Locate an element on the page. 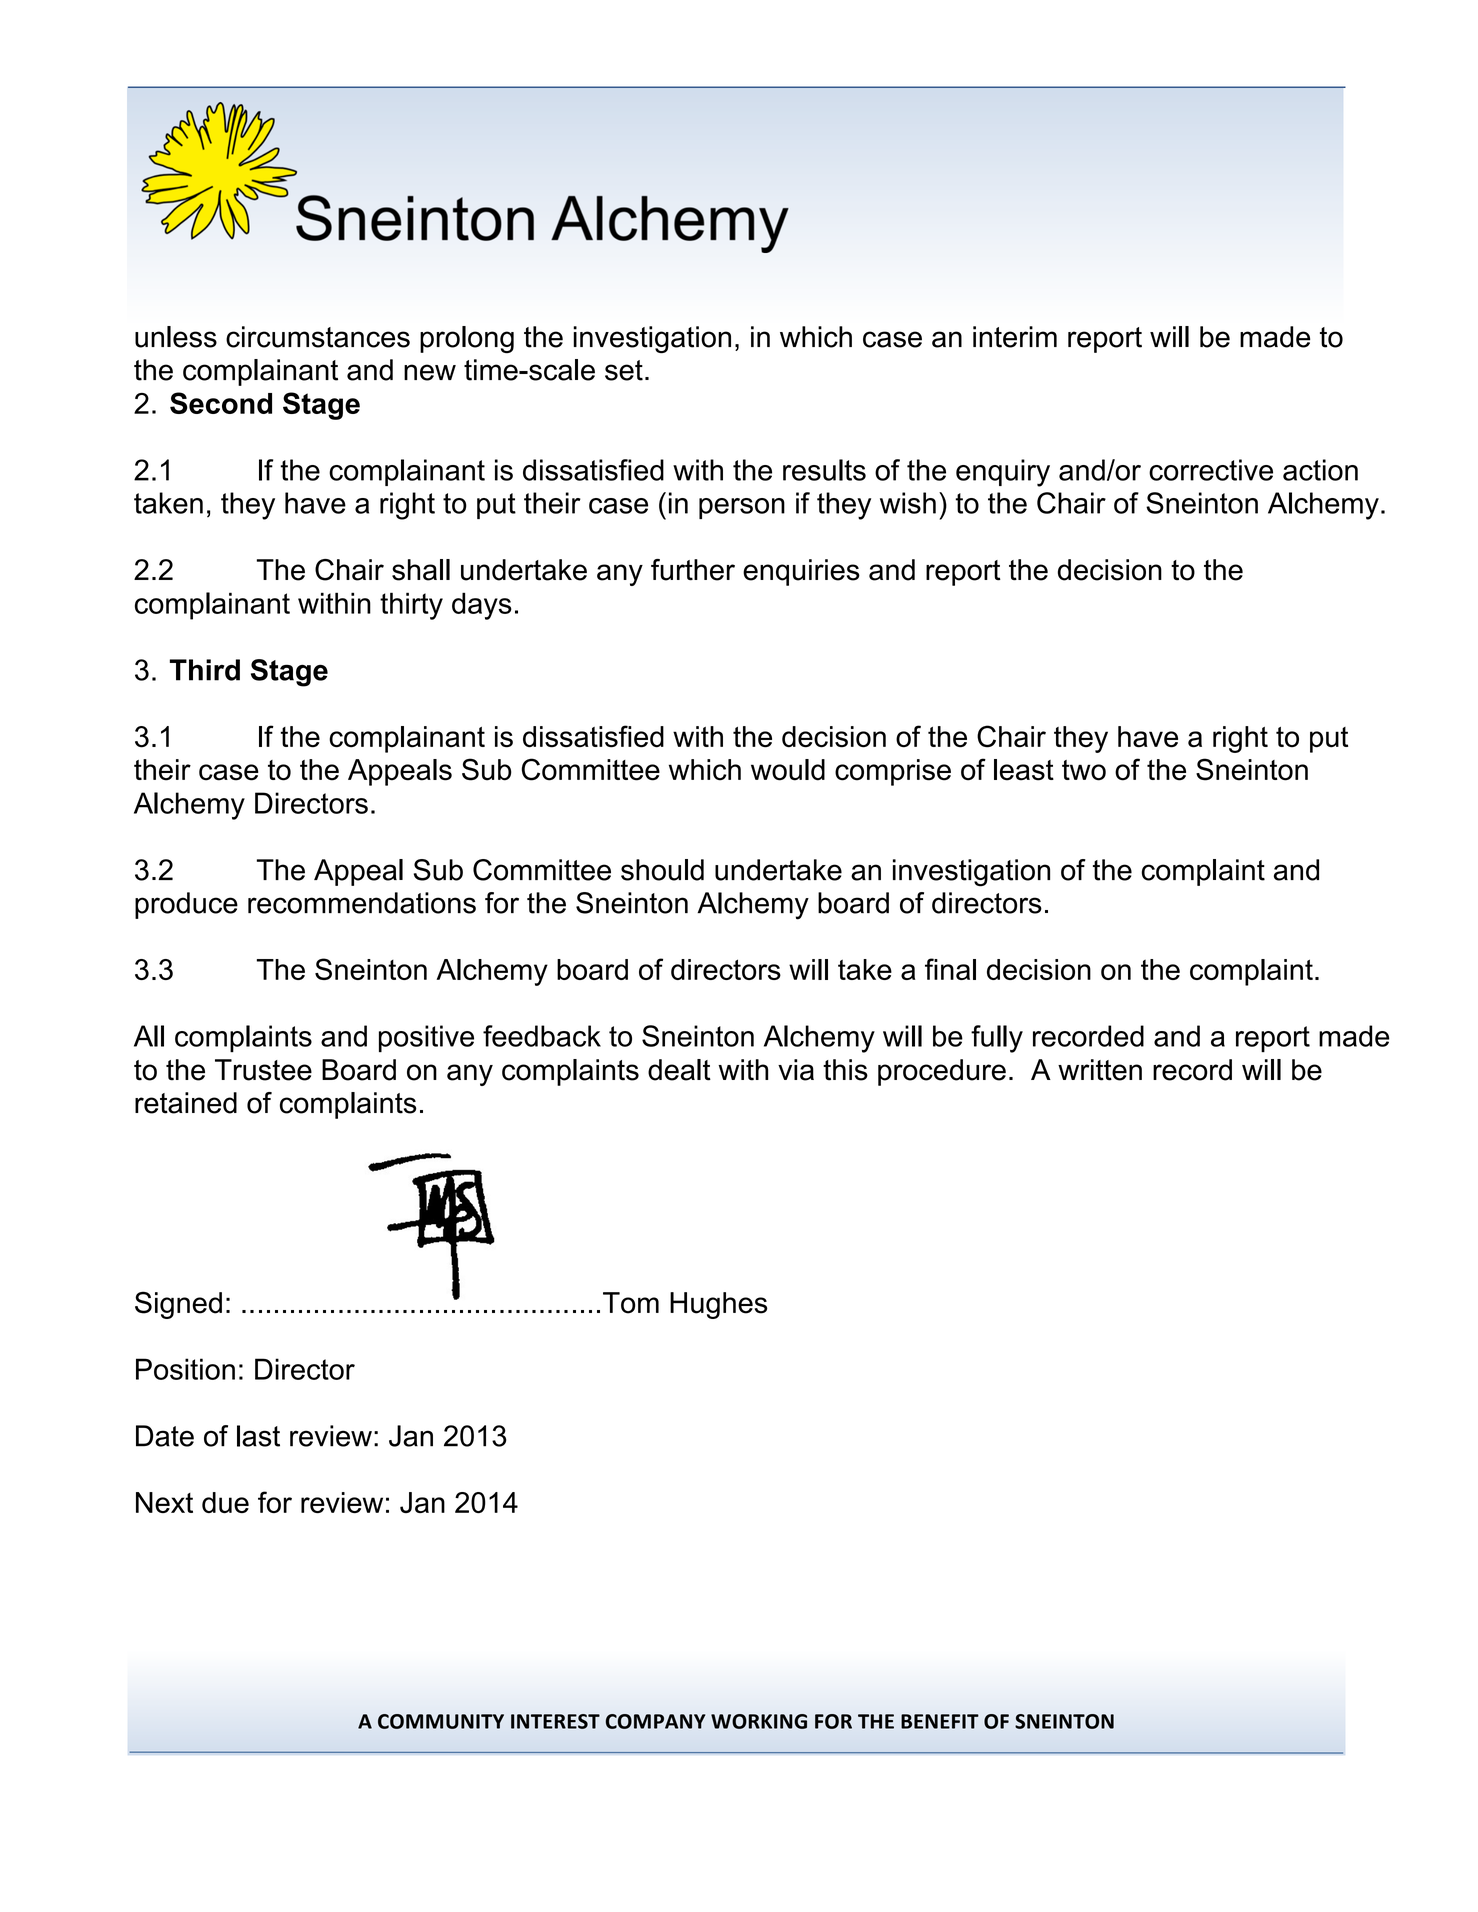 This page has width=1478, height=1912. last is located at coordinates (258, 1436).
